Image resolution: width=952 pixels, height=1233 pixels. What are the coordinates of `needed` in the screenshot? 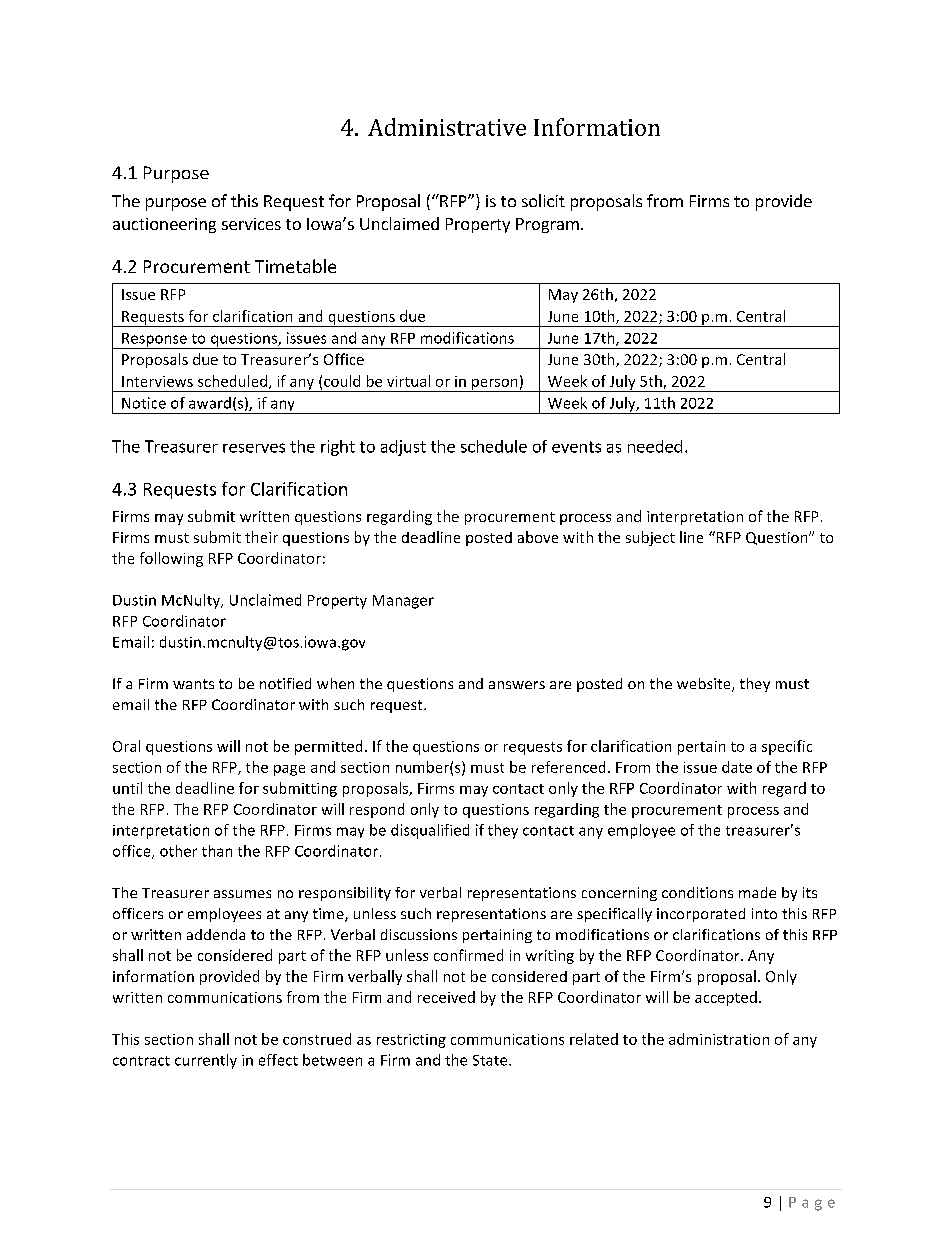 It's located at (655, 446).
